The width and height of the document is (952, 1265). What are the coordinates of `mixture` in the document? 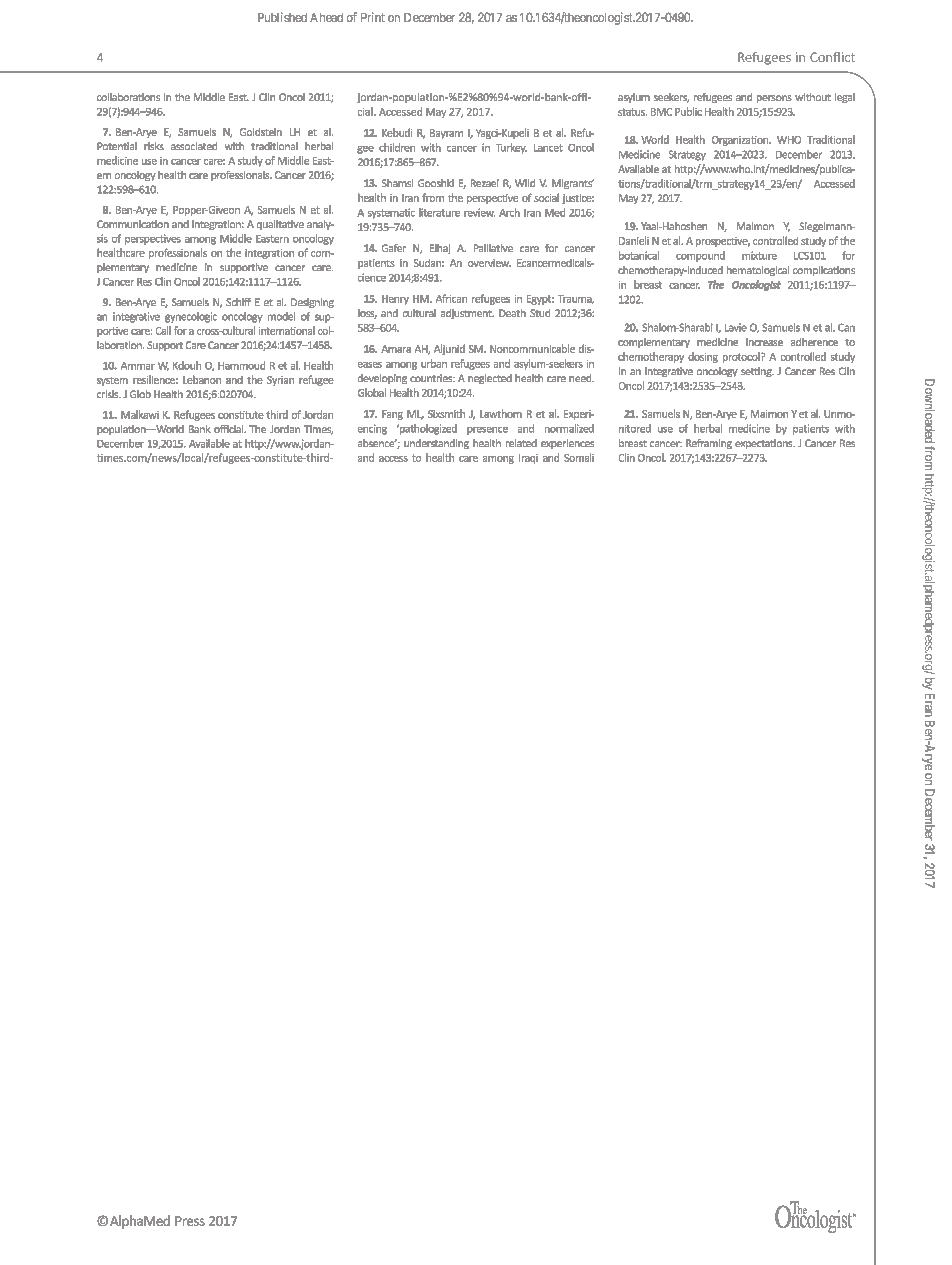 It's located at (759, 255).
